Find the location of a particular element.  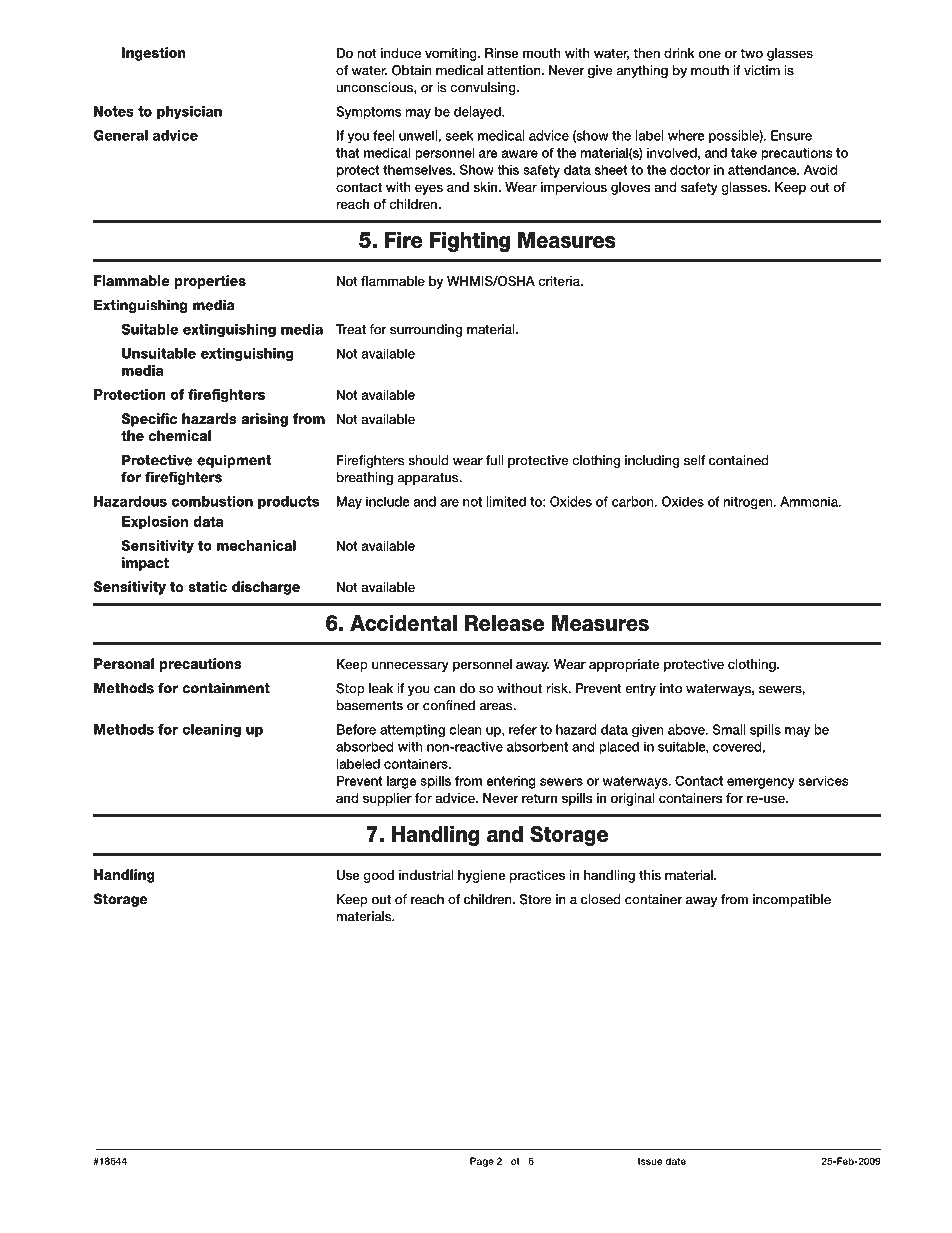

Page is located at coordinates (482, 1162).
